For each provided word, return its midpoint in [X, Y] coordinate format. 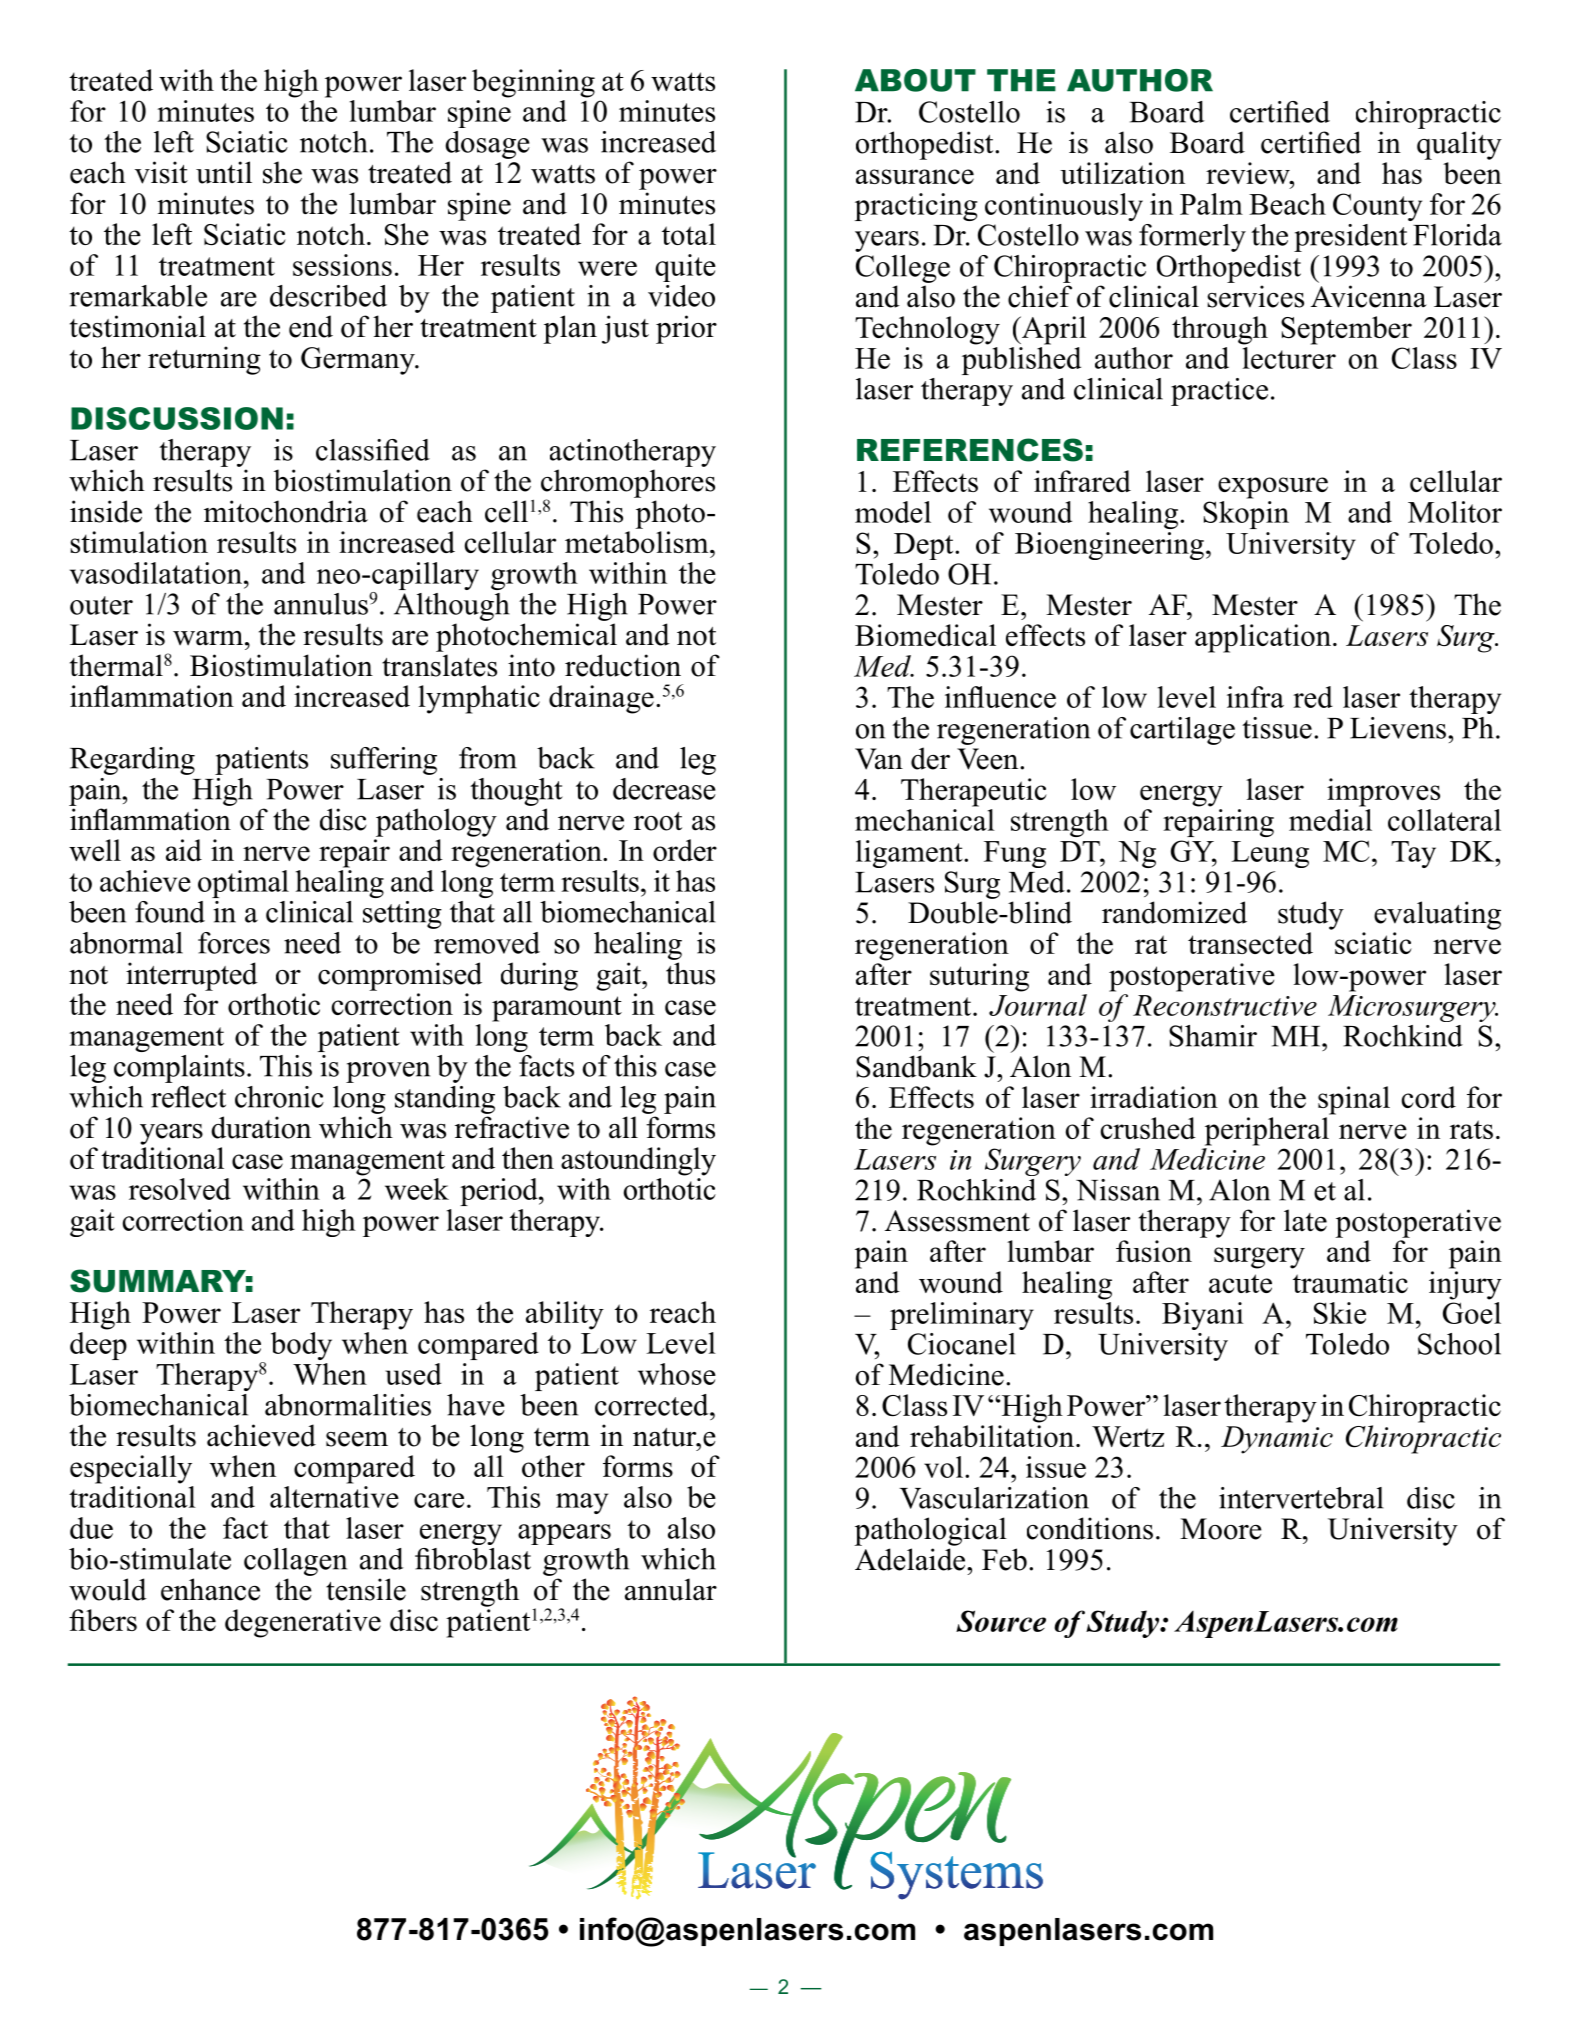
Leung [1270, 854]
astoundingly [638, 1161]
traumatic [1350, 1282]
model [893, 512]
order [685, 850]
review [1249, 173]
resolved [180, 1189]
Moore [1221, 1529]
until [224, 172]
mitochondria [286, 511]
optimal [243, 884]
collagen [295, 1562]
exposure [1273, 488]
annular [671, 1589]
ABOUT [915, 80]
